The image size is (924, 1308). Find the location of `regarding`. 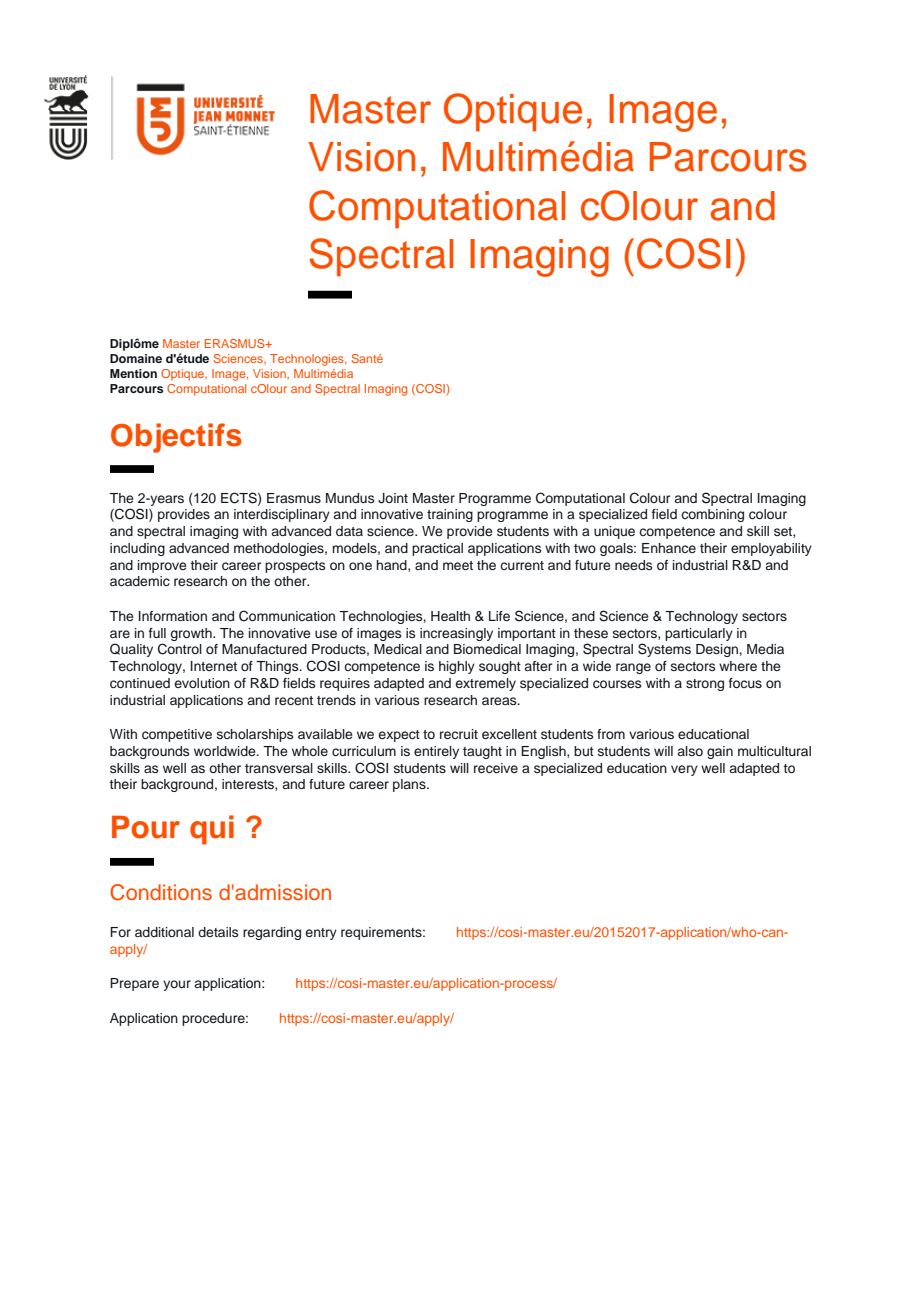

regarding is located at coordinates (272, 933).
